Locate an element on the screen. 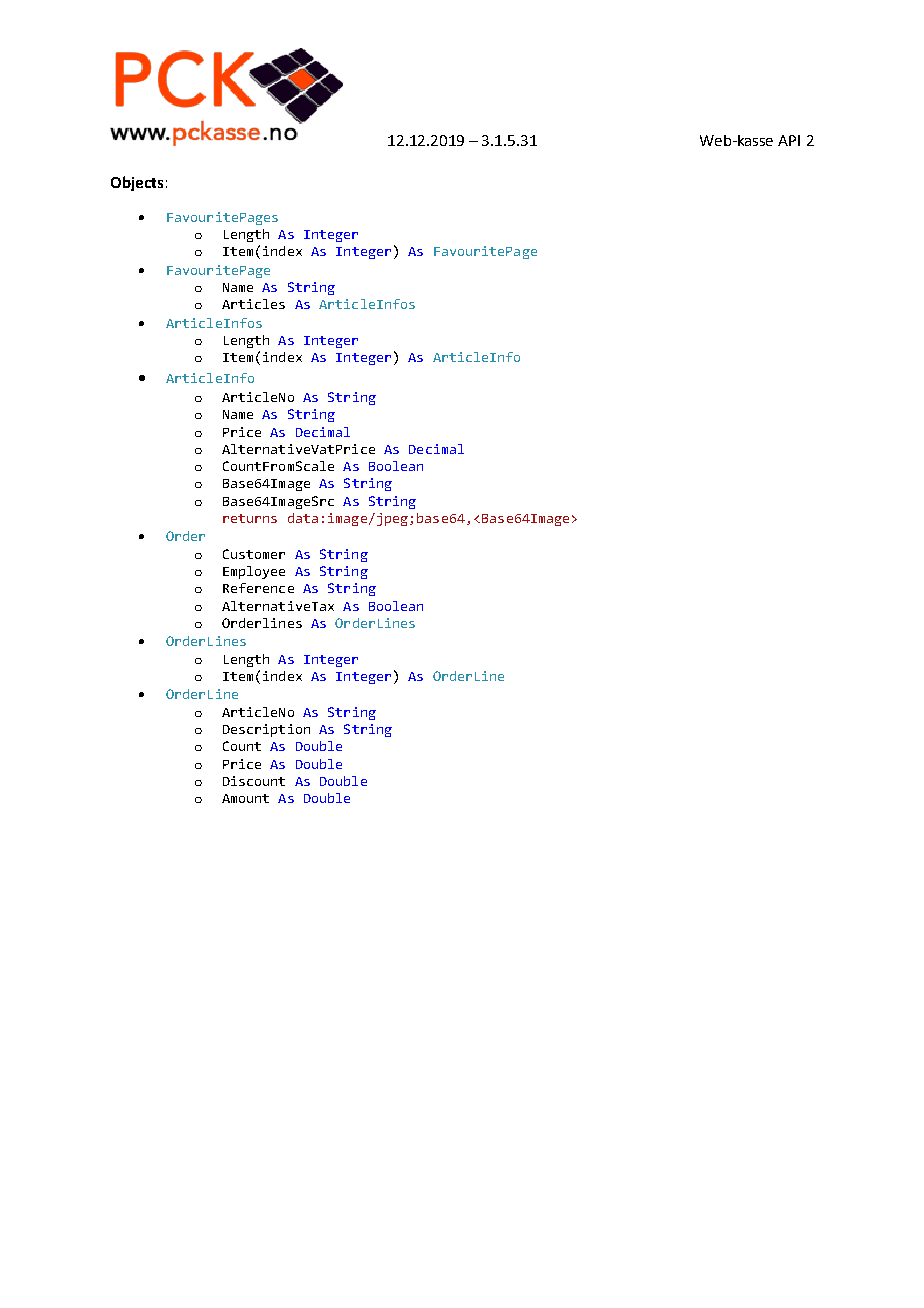 This screenshot has width=924, height=1308. Articles is located at coordinates (253, 304).
